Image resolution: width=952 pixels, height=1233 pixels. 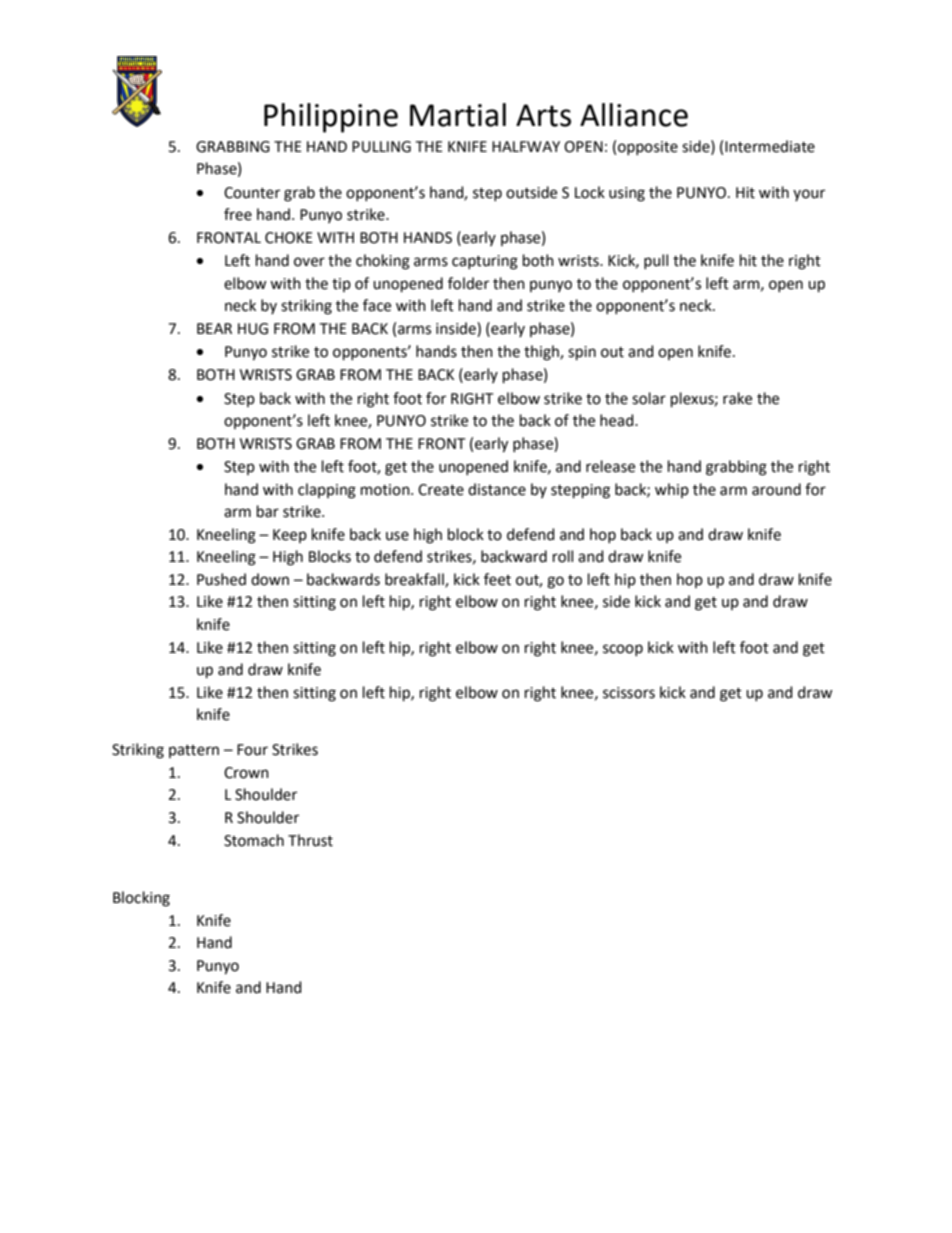 What do you see at coordinates (268, 511) in the document?
I see `bar` at bounding box center [268, 511].
